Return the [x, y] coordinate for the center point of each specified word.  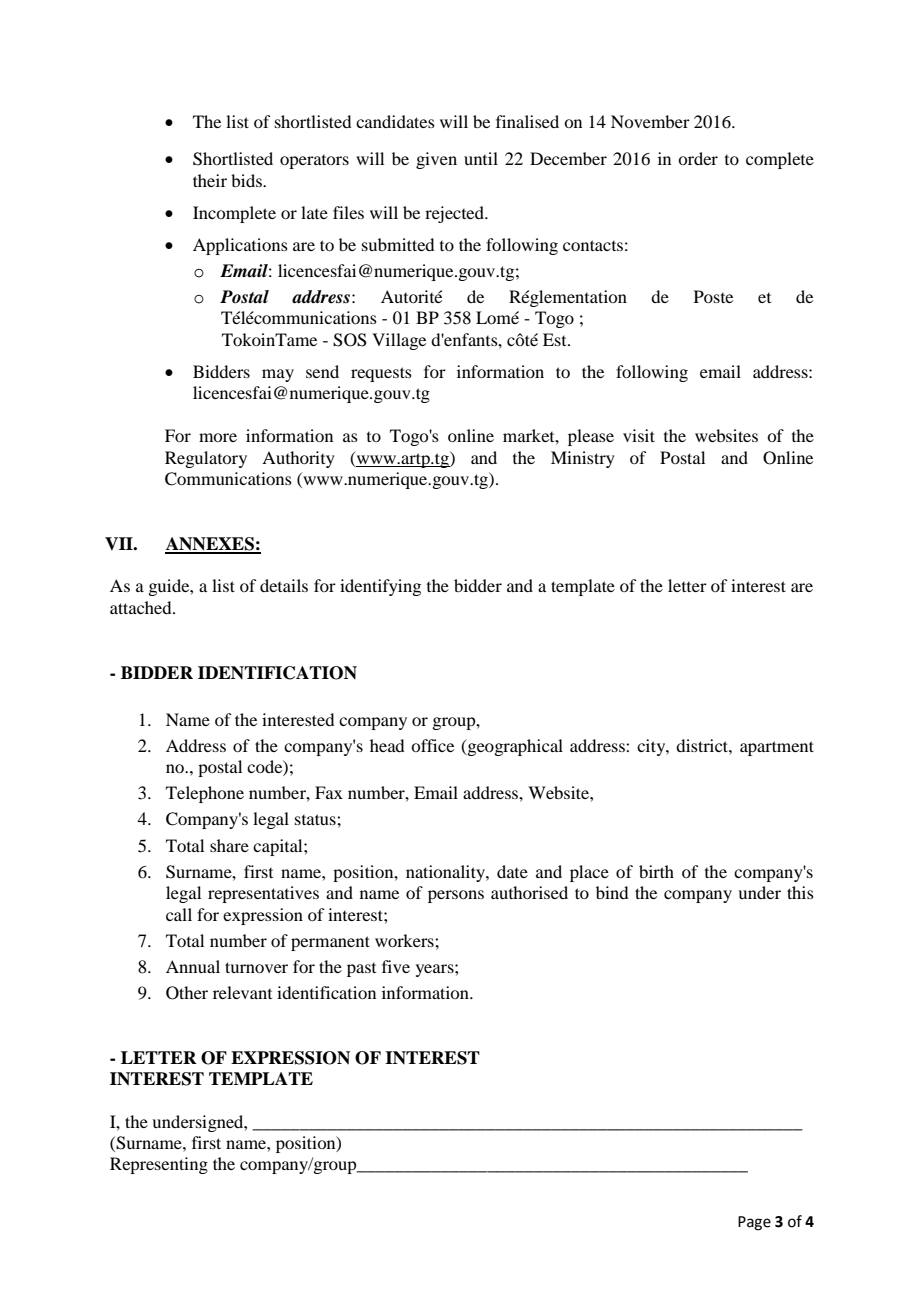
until [481, 158]
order [698, 158]
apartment [777, 748]
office [432, 745]
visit [639, 435]
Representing [159, 1165]
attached [142, 607]
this [800, 892]
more [218, 437]
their [210, 180]
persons [456, 896]
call [179, 914]
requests [381, 374]
